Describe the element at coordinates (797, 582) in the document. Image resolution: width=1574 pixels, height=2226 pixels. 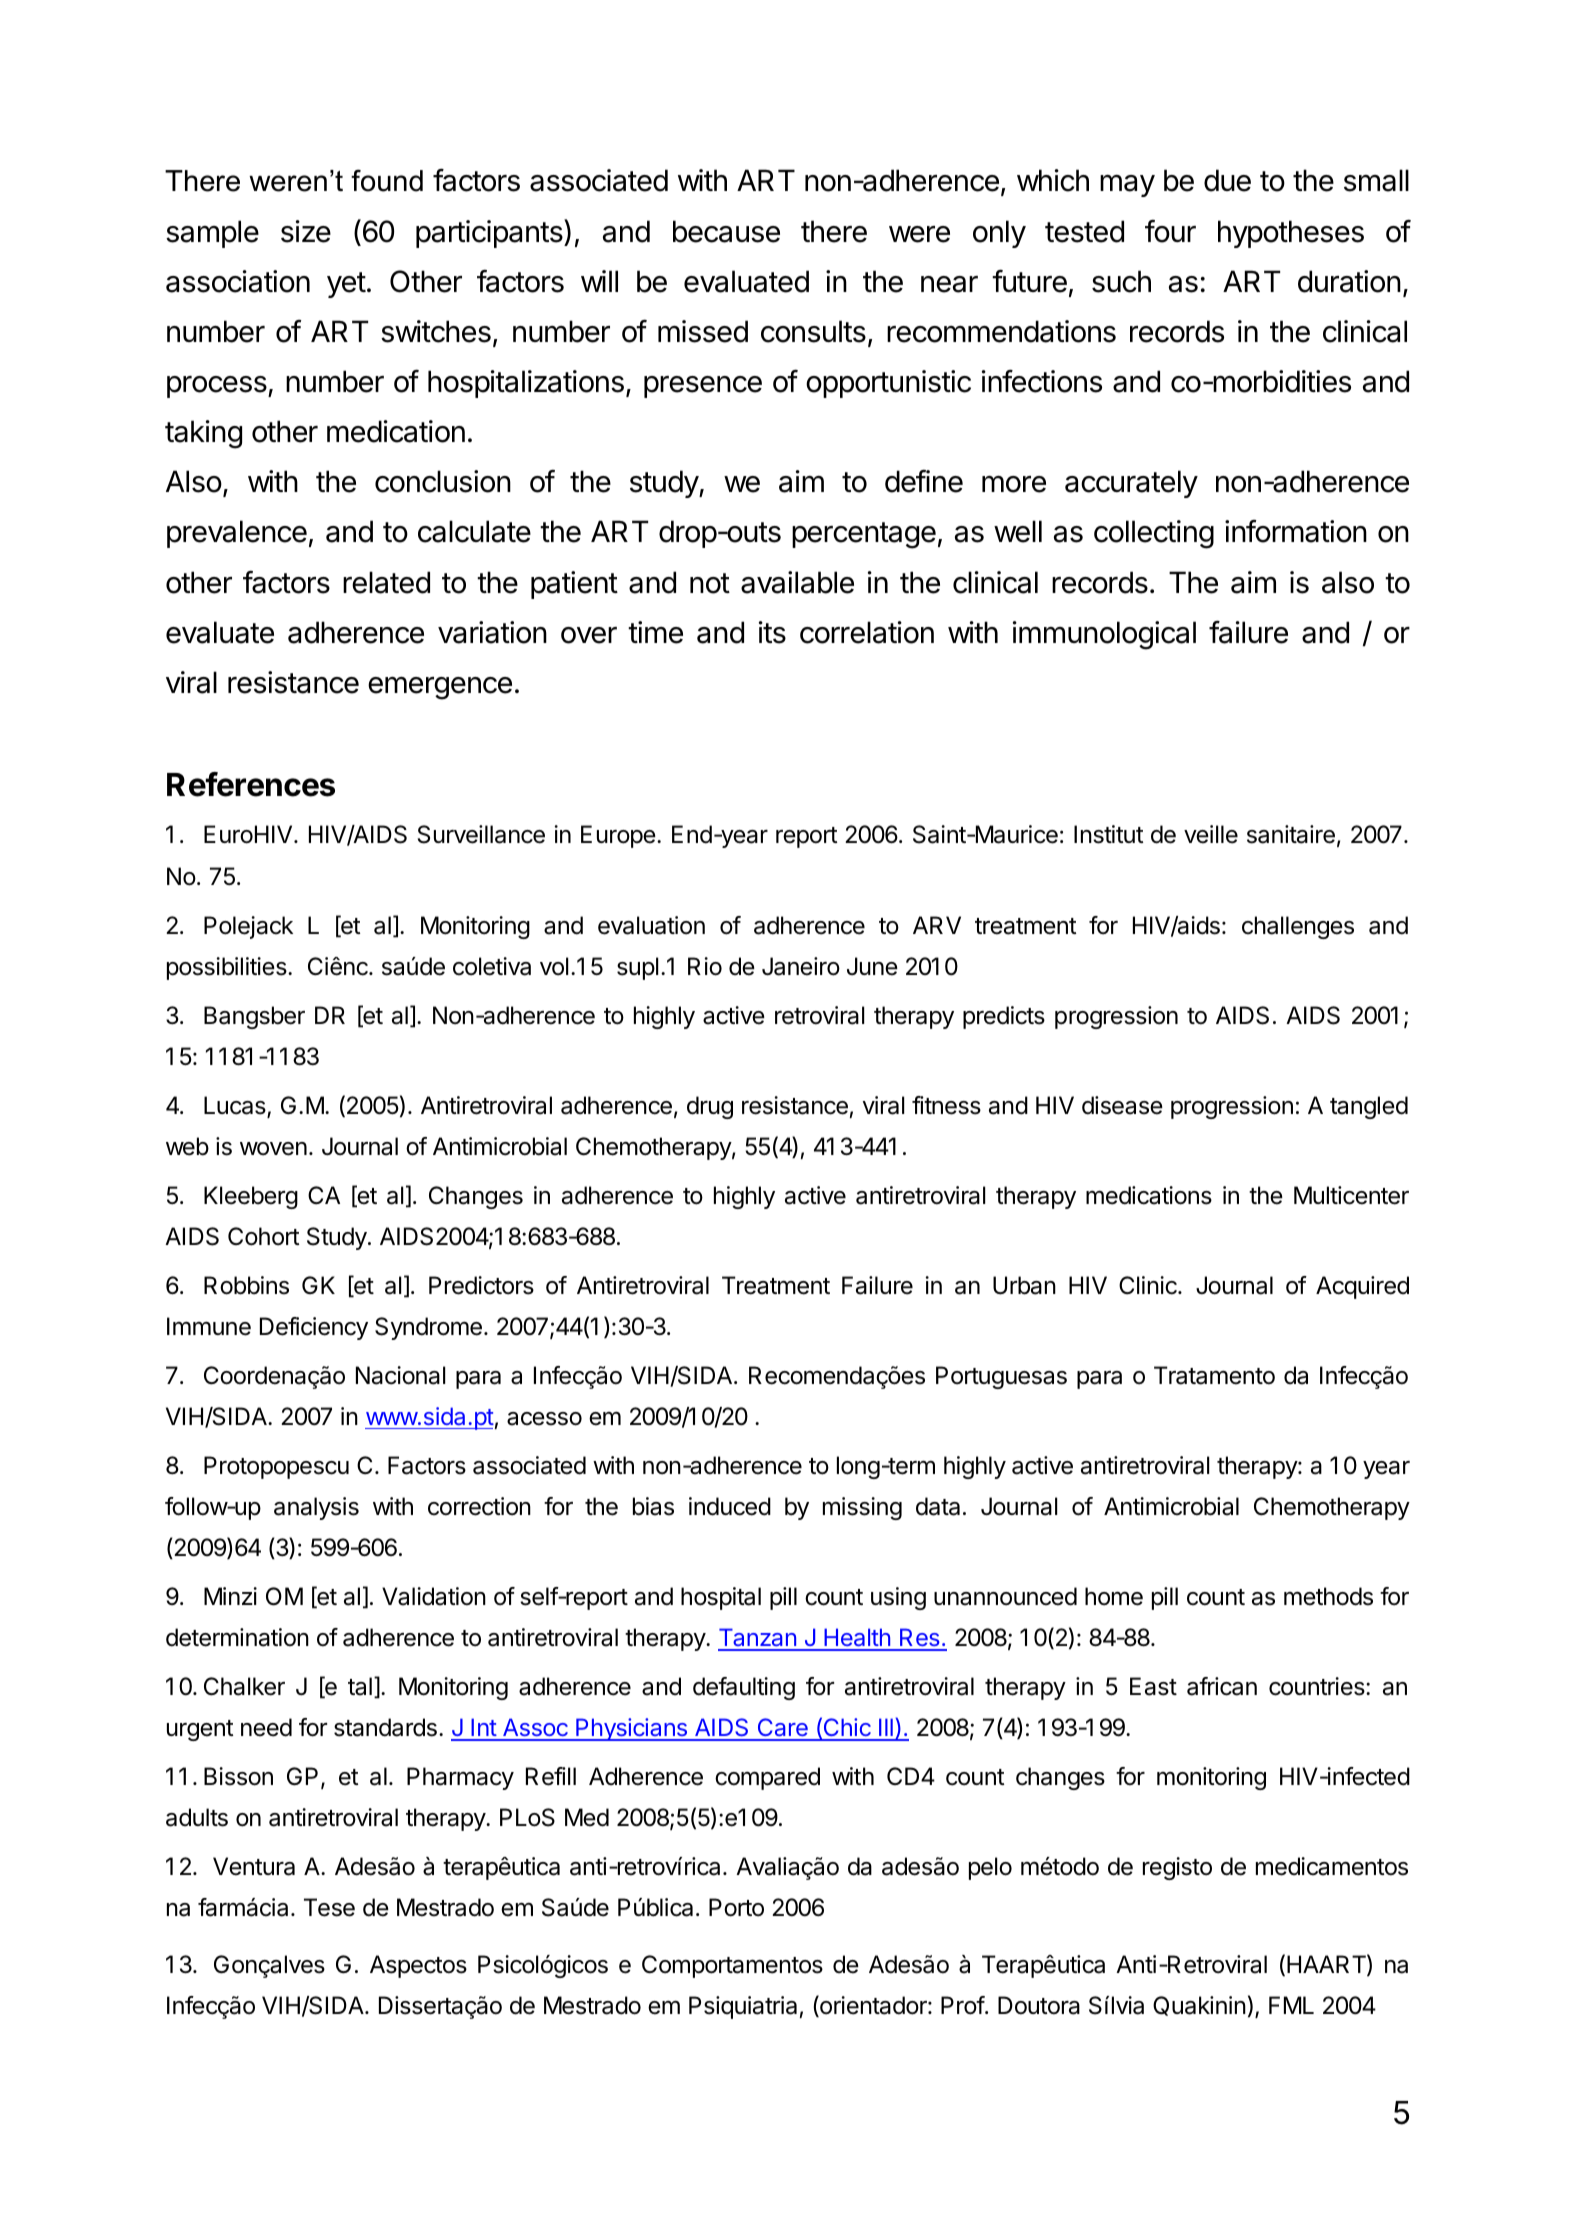
I see `available` at that location.
